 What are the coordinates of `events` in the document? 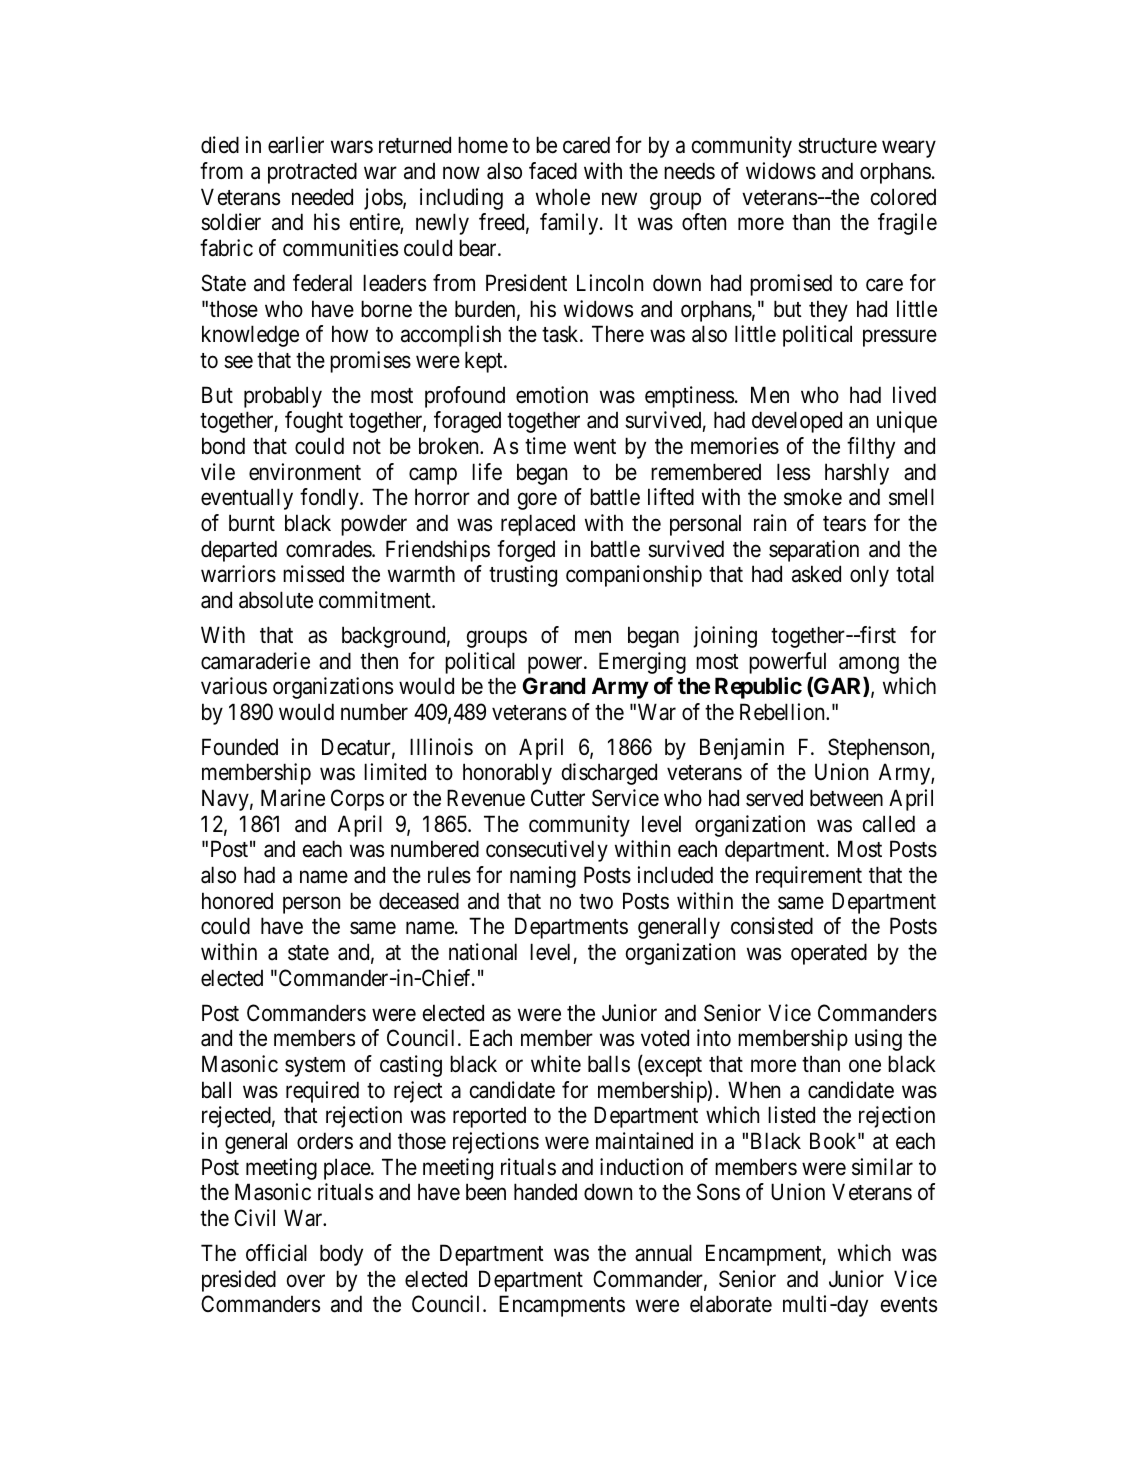 It's located at (909, 1305).
